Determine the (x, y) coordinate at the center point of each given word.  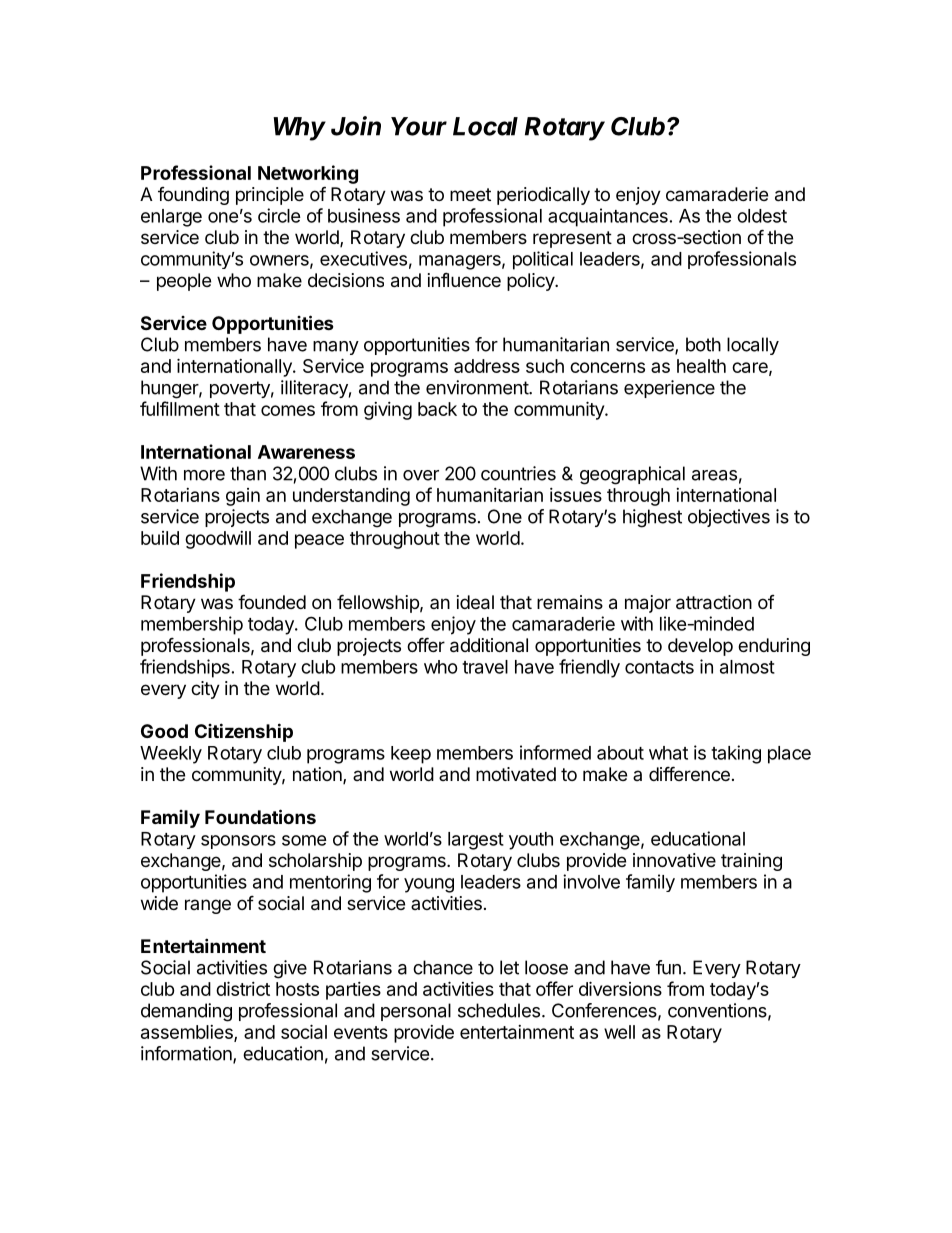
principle (270, 196)
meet (470, 194)
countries (518, 473)
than (248, 473)
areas (714, 475)
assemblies (188, 1033)
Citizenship (244, 732)
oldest (762, 216)
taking (736, 754)
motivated (516, 774)
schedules (499, 1010)
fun (668, 967)
